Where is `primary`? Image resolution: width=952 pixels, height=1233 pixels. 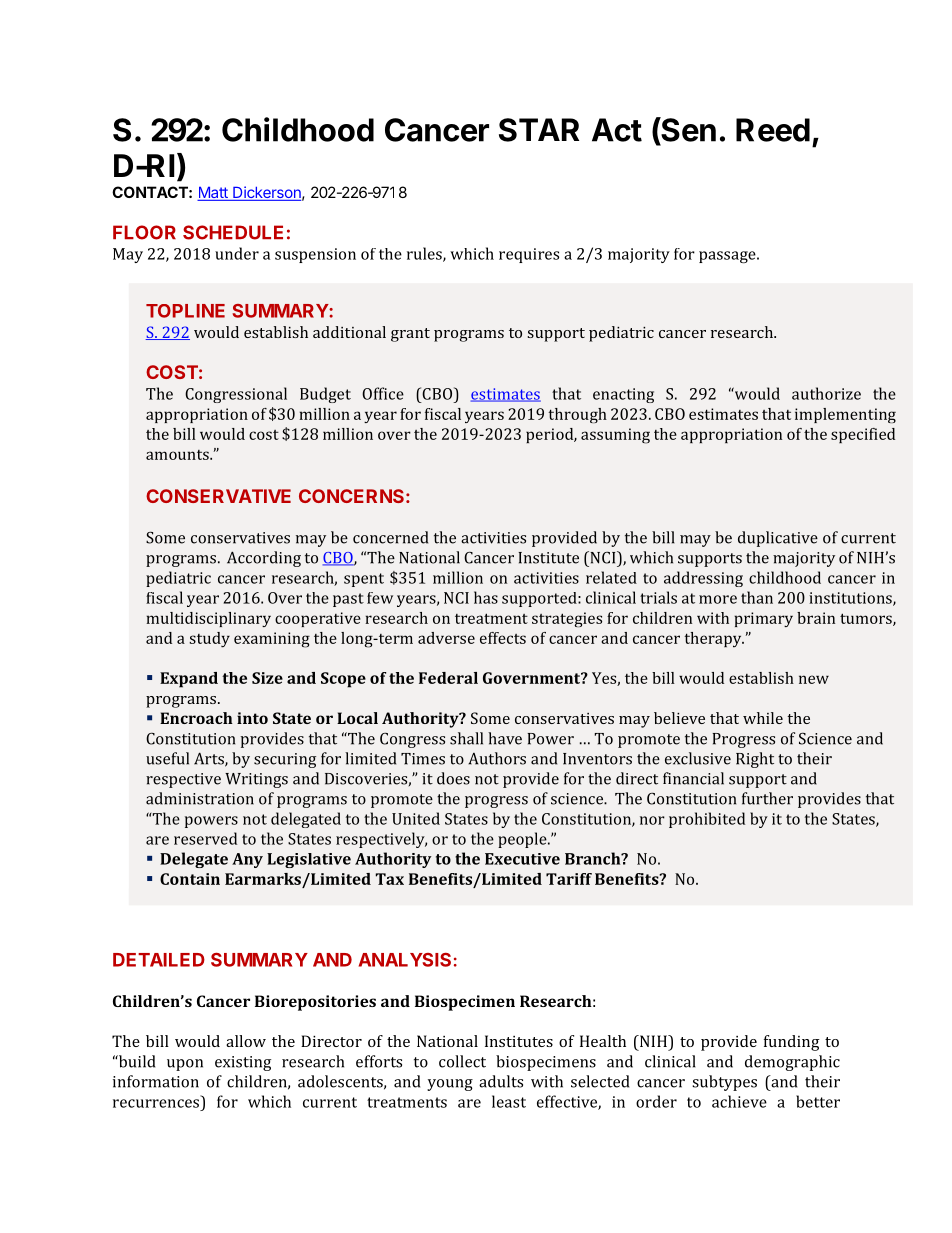
primary is located at coordinates (763, 619).
